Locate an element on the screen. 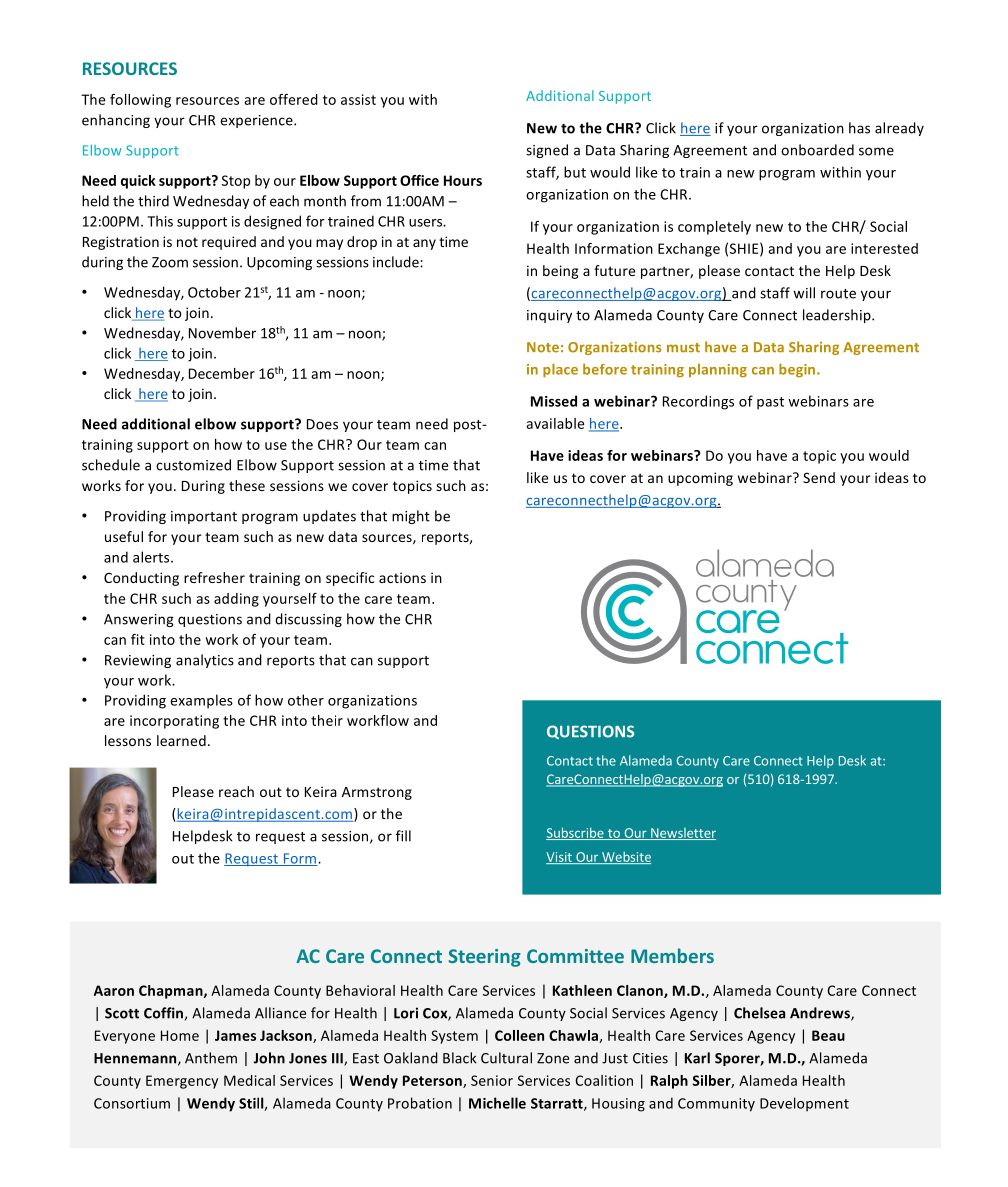  Senior is located at coordinates (492, 1080).
